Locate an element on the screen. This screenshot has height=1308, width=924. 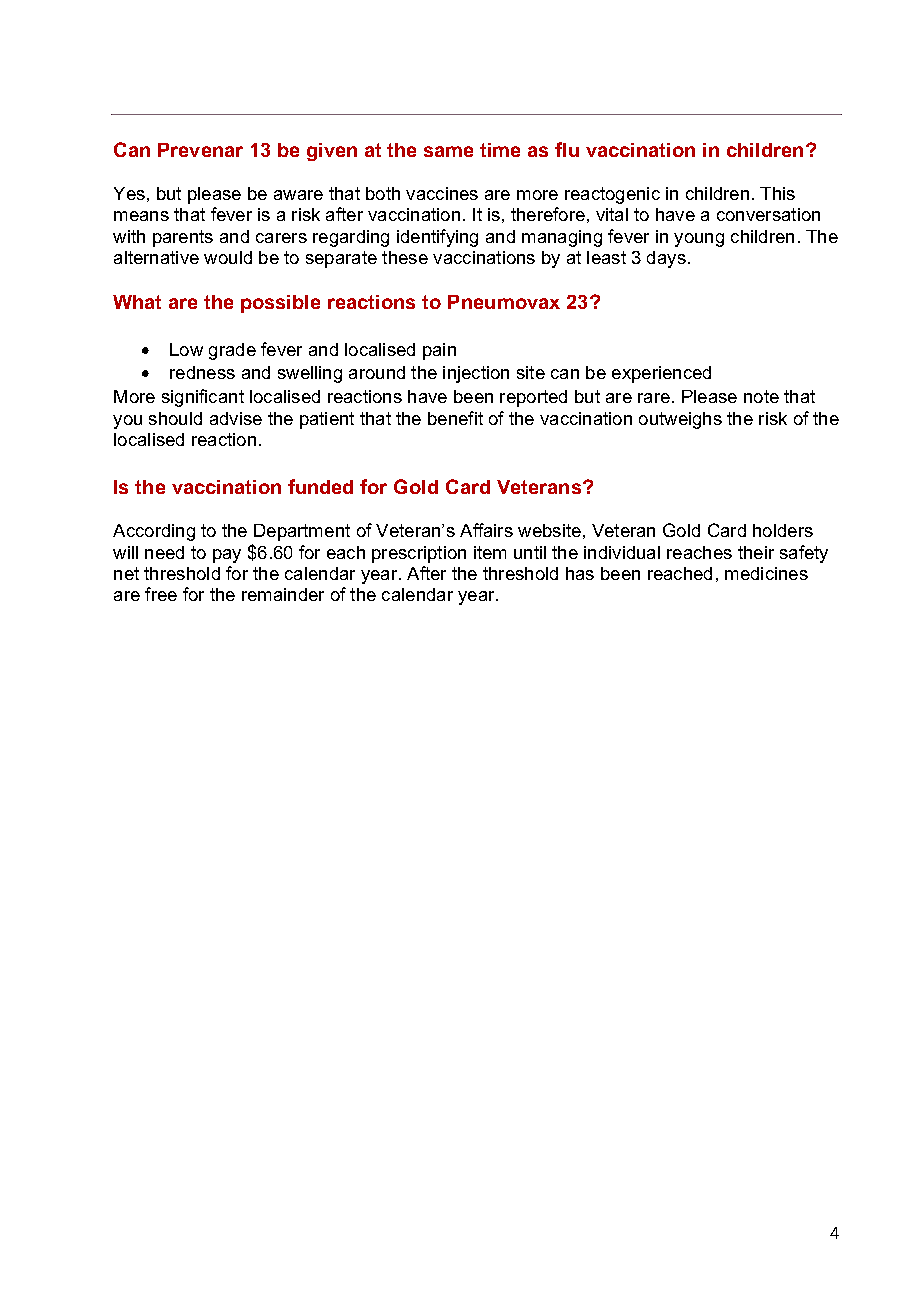
item is located at coordinates (490, 552).
